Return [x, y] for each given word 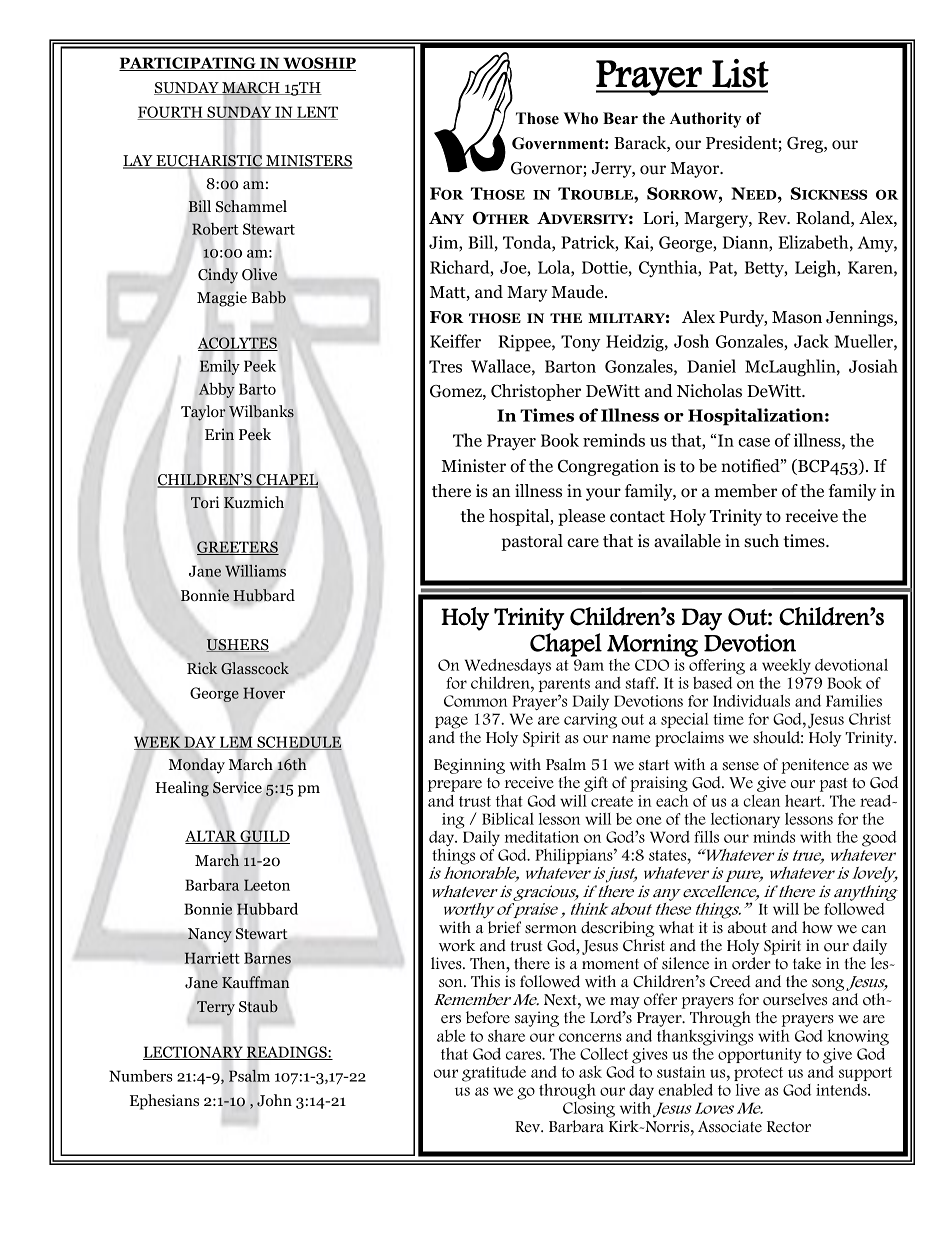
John [274, 1100]
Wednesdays [508, 666]
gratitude [494, 1074]
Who [581, 118]
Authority [705, 120]
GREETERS [238, 548]
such [761, 541]
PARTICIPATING [188, 64]
